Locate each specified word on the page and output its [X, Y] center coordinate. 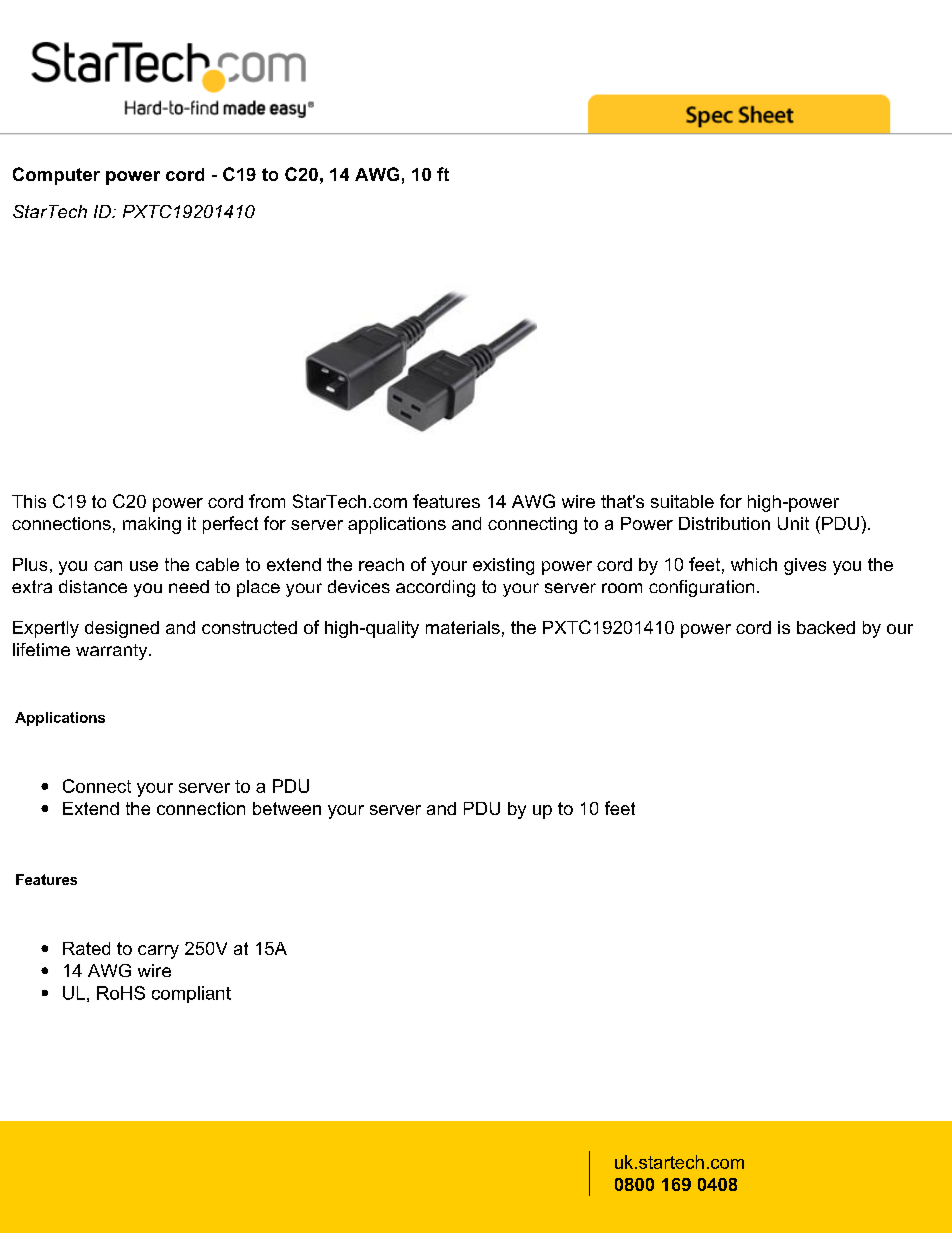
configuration [701, 588]
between [287, 808]
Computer [56, 176]
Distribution [724, 523]
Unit [793, 523]
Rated [86, 948]
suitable [682, 501]
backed [826, 627]
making [152, 525]
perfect [230, 525]
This [29, 501]
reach [381, 564]
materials [463, 627]
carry [158, 952]
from [267, 501]
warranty [113, 652]
